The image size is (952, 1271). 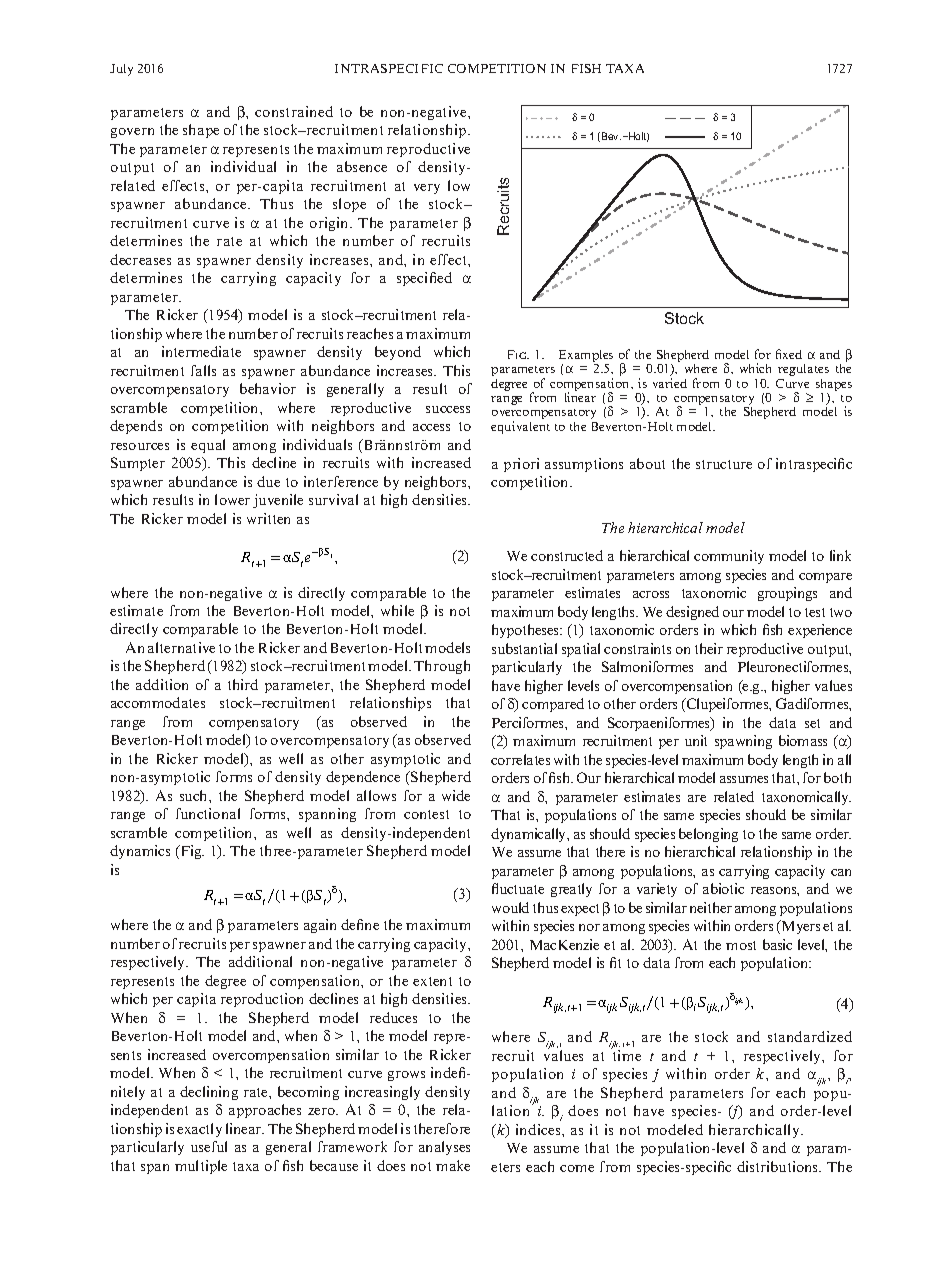 What do you see at coordinates (779, 1166) in the page?
I see `distributions` at bounding box center [779, 1166].
